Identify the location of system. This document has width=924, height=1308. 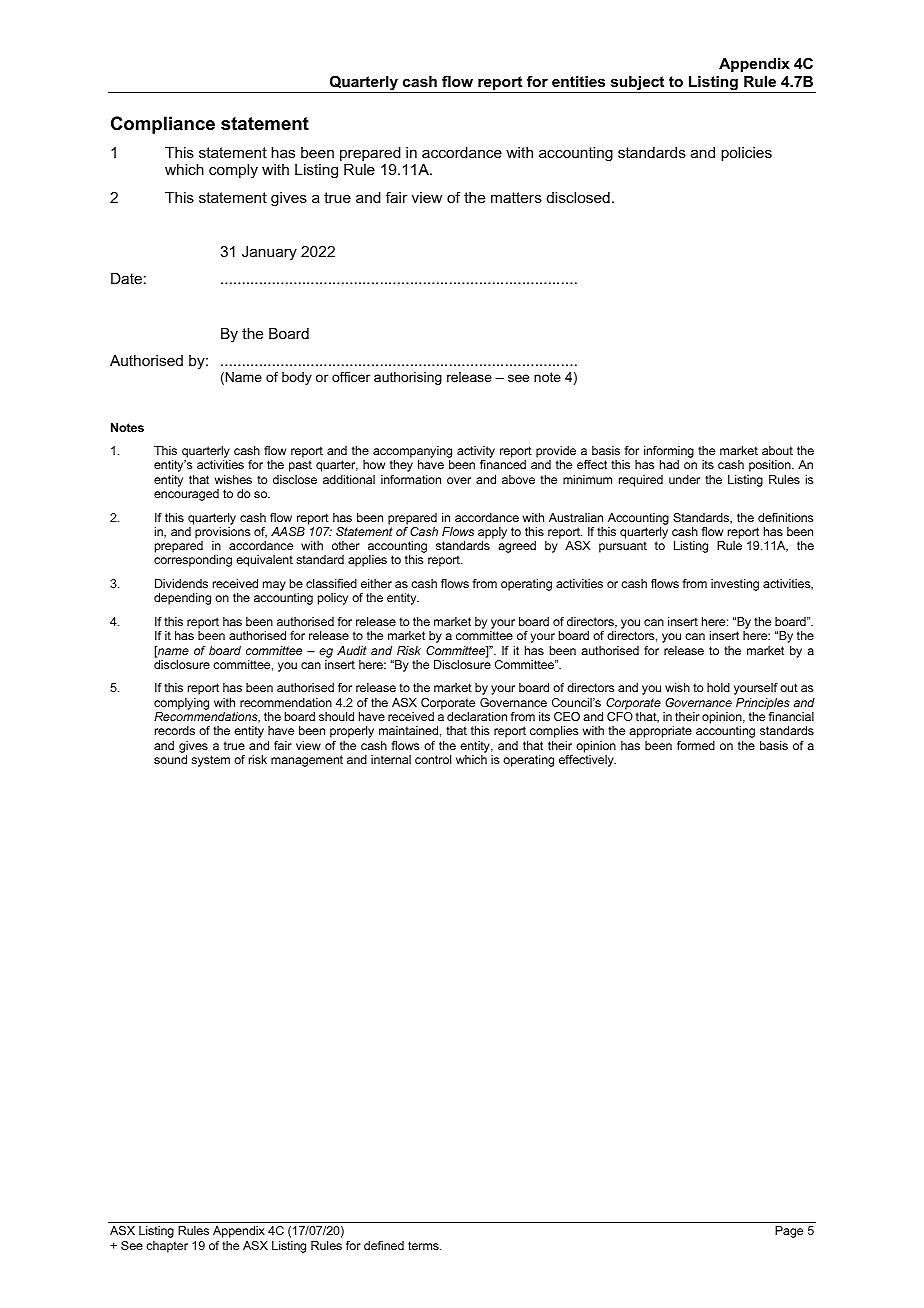
(210, 761).
